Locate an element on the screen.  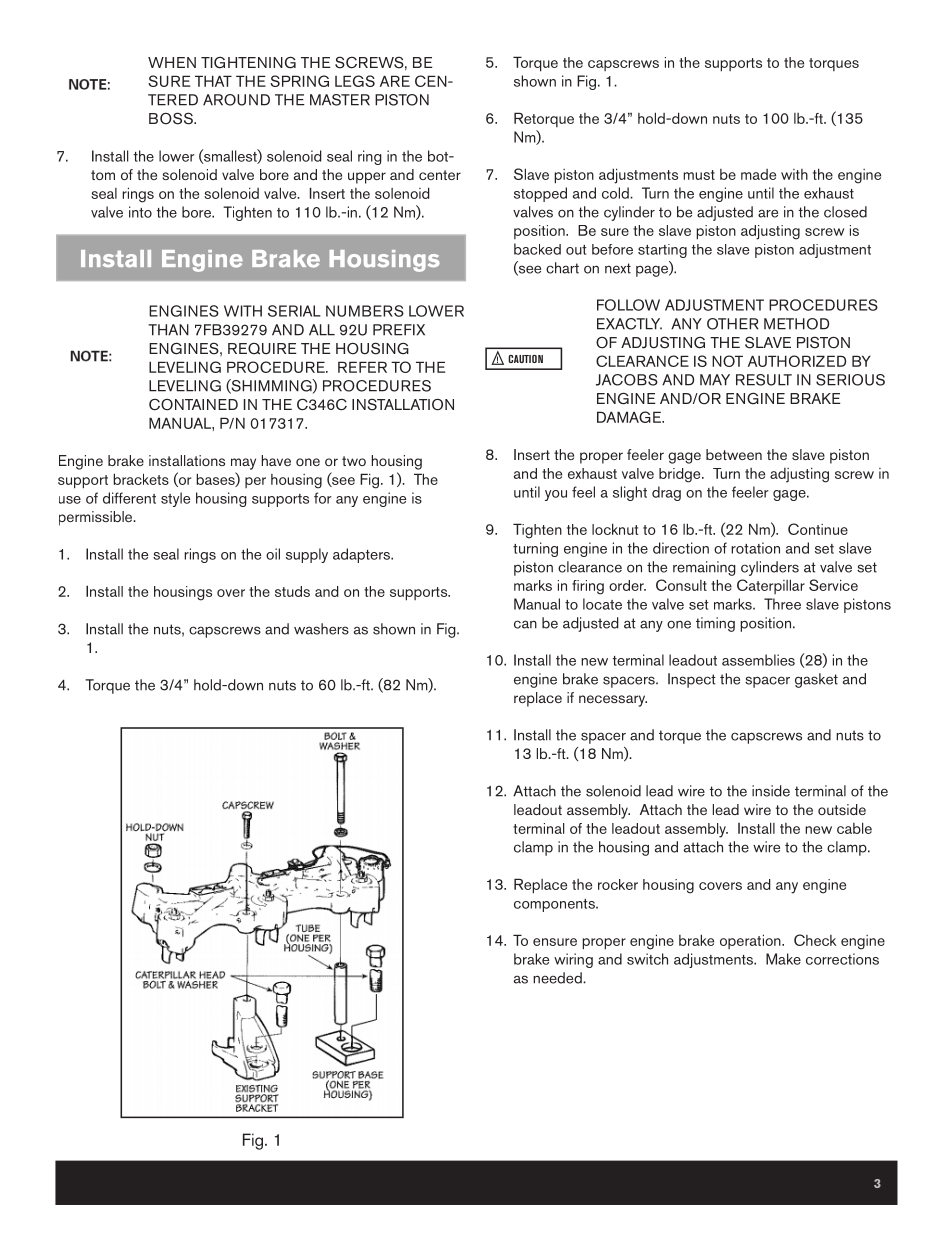
LEGS is located at coordinates (355, 81).
